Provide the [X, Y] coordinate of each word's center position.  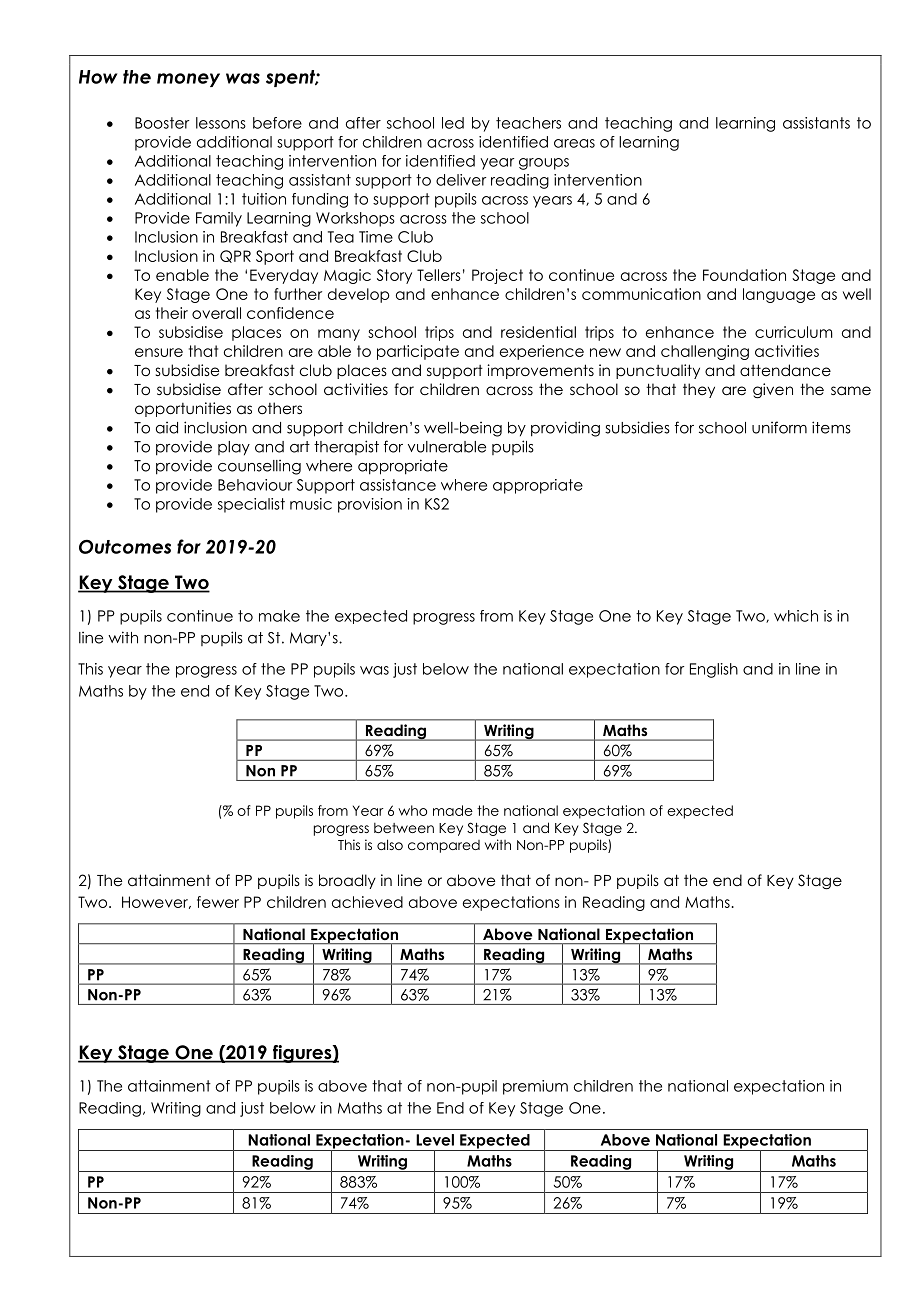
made [453, 810]
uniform [779, 427]
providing [565, 429]
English [714, 670]
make [279, 616]
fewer [218, 902]
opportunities [183, 409]
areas [574, 143]
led [453, 123]
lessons [221, 123]
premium [535, 1087]
